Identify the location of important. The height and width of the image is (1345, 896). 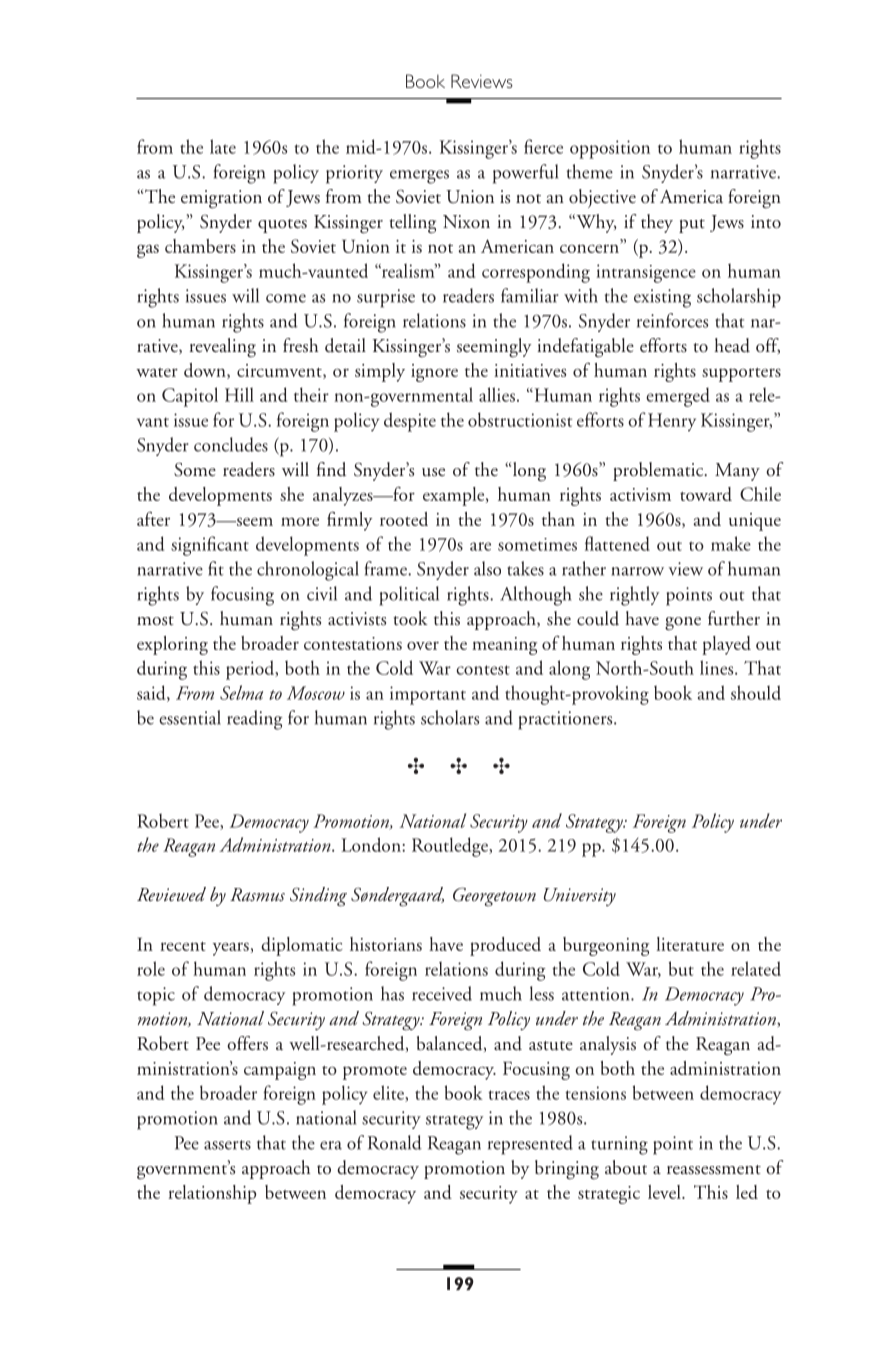
(428, 695).
